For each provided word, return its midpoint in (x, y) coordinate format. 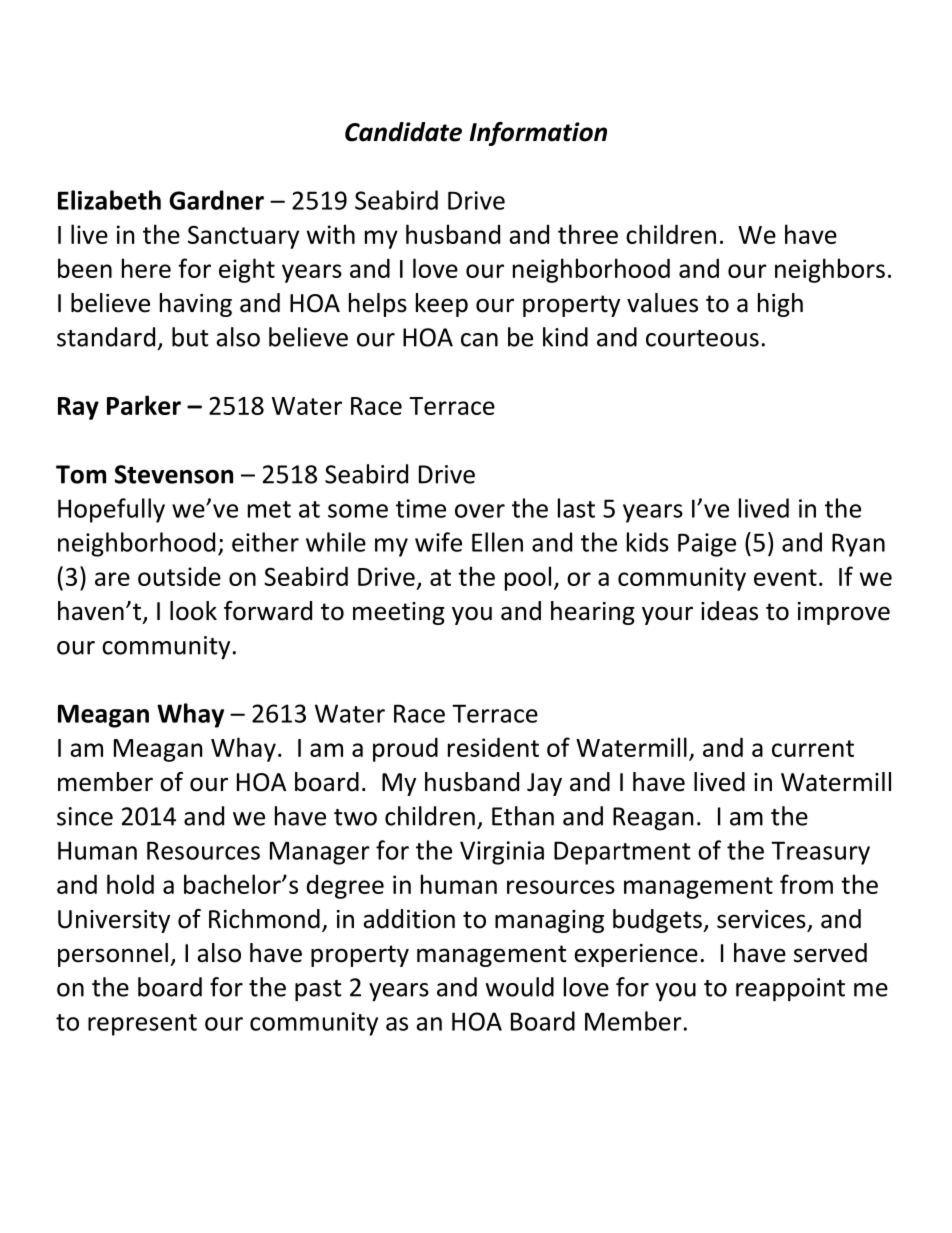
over (480, 511)
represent (142, 1025)
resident (493, 747)
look (193, 611)
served (830, 953)
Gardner (216, 200)
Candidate (403, 132)
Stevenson (174, 474)
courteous (702, 338)
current (813, 748)
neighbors (830, 270)
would (520, 987)
